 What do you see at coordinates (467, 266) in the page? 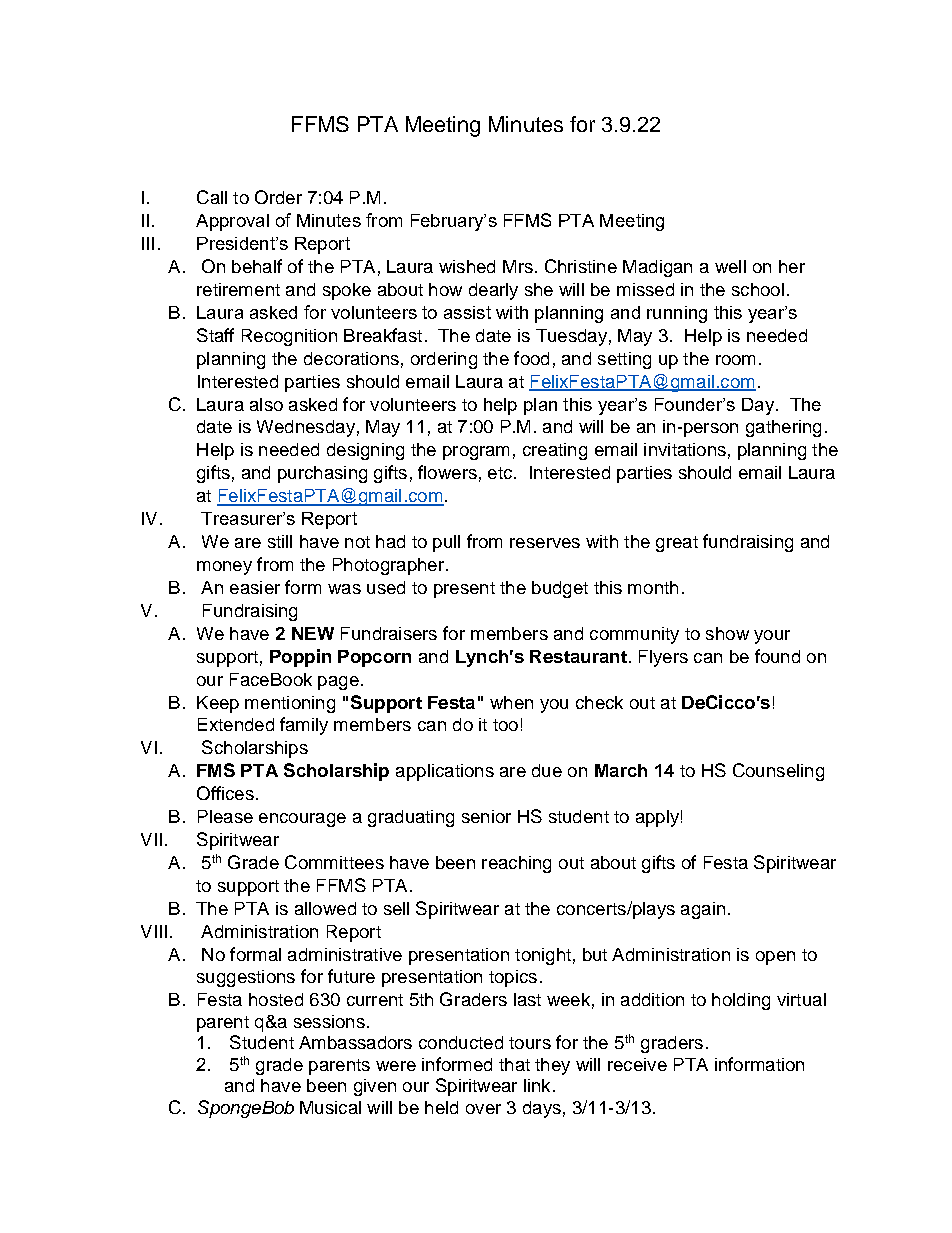
I see `wished` at bounding box center [467, 266].
